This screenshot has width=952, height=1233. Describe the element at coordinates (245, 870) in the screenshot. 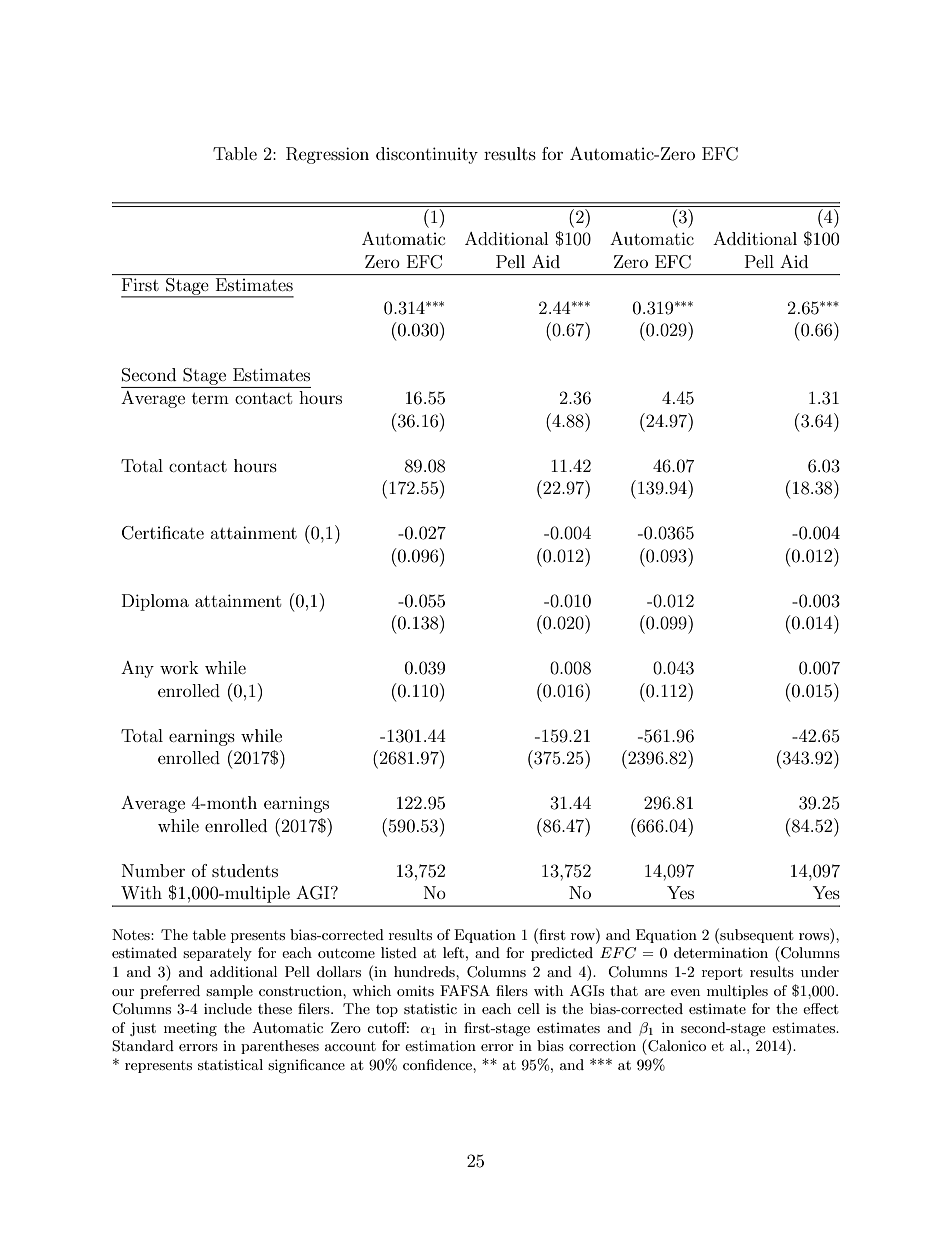

I see `students` at that location.
